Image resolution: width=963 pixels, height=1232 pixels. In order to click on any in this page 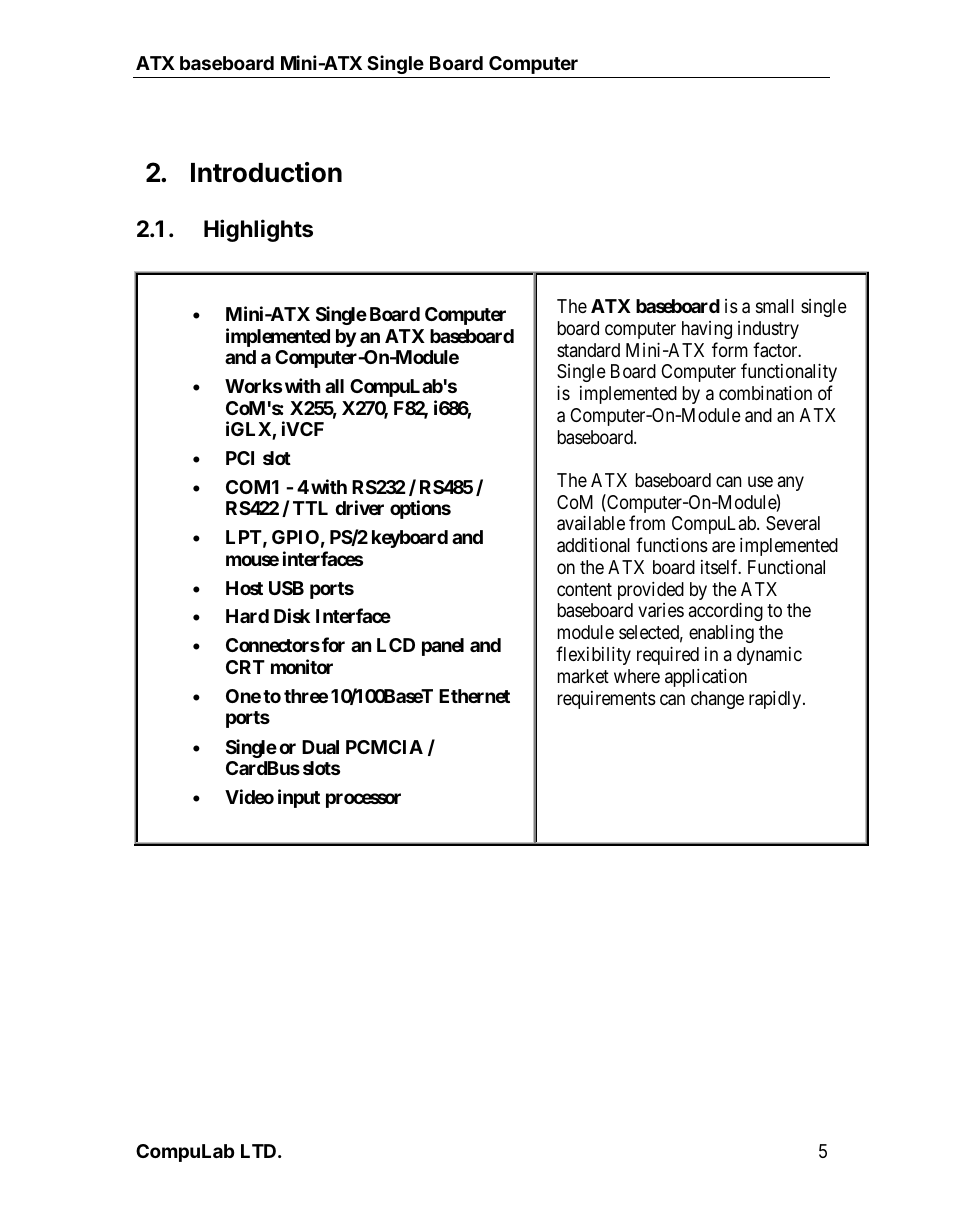, I will do `click(791, 484)`.
